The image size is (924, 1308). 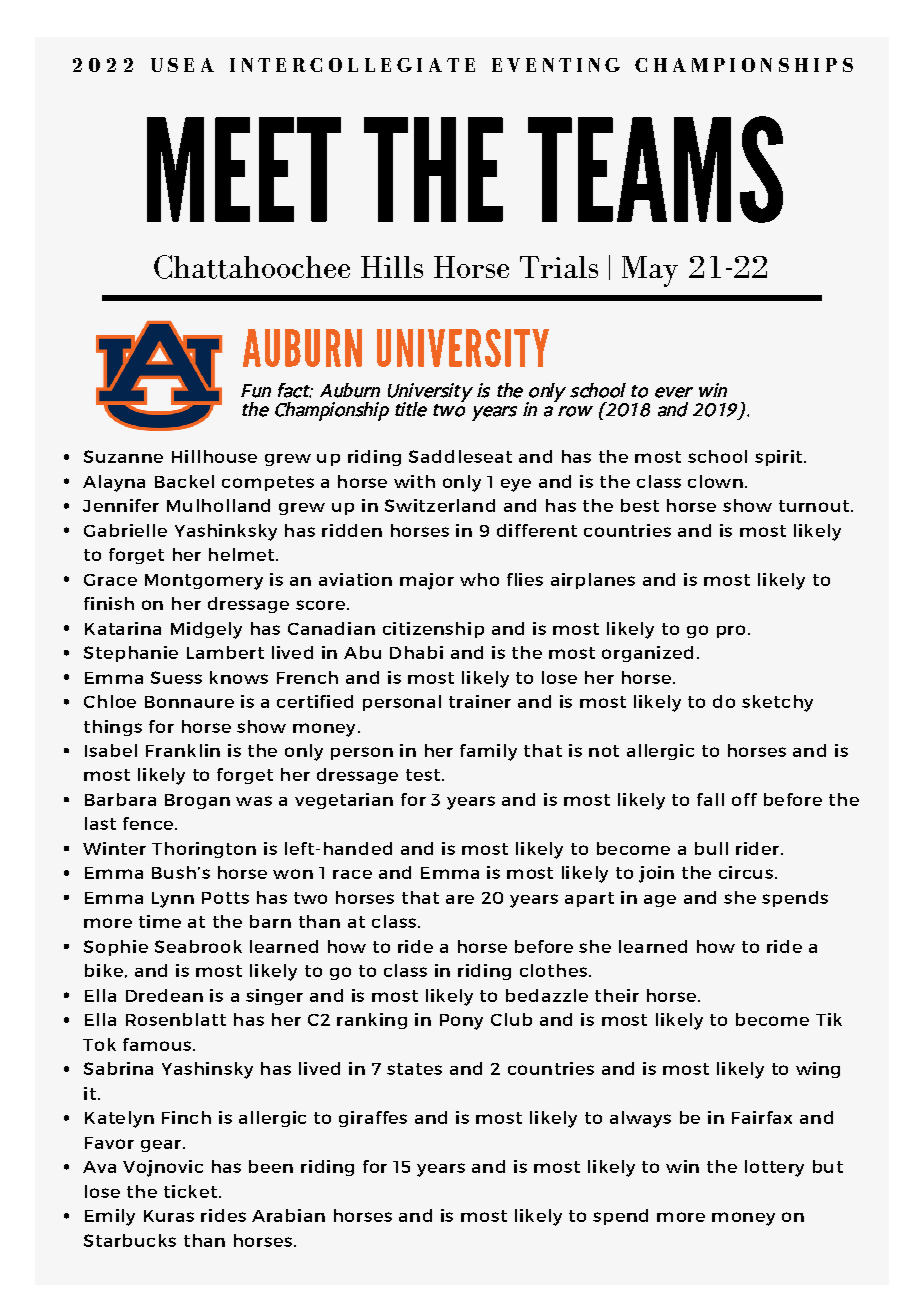 What do you see at coordinates (488, 752) in the document?
I see `family` at bounding box center [488, 752].
